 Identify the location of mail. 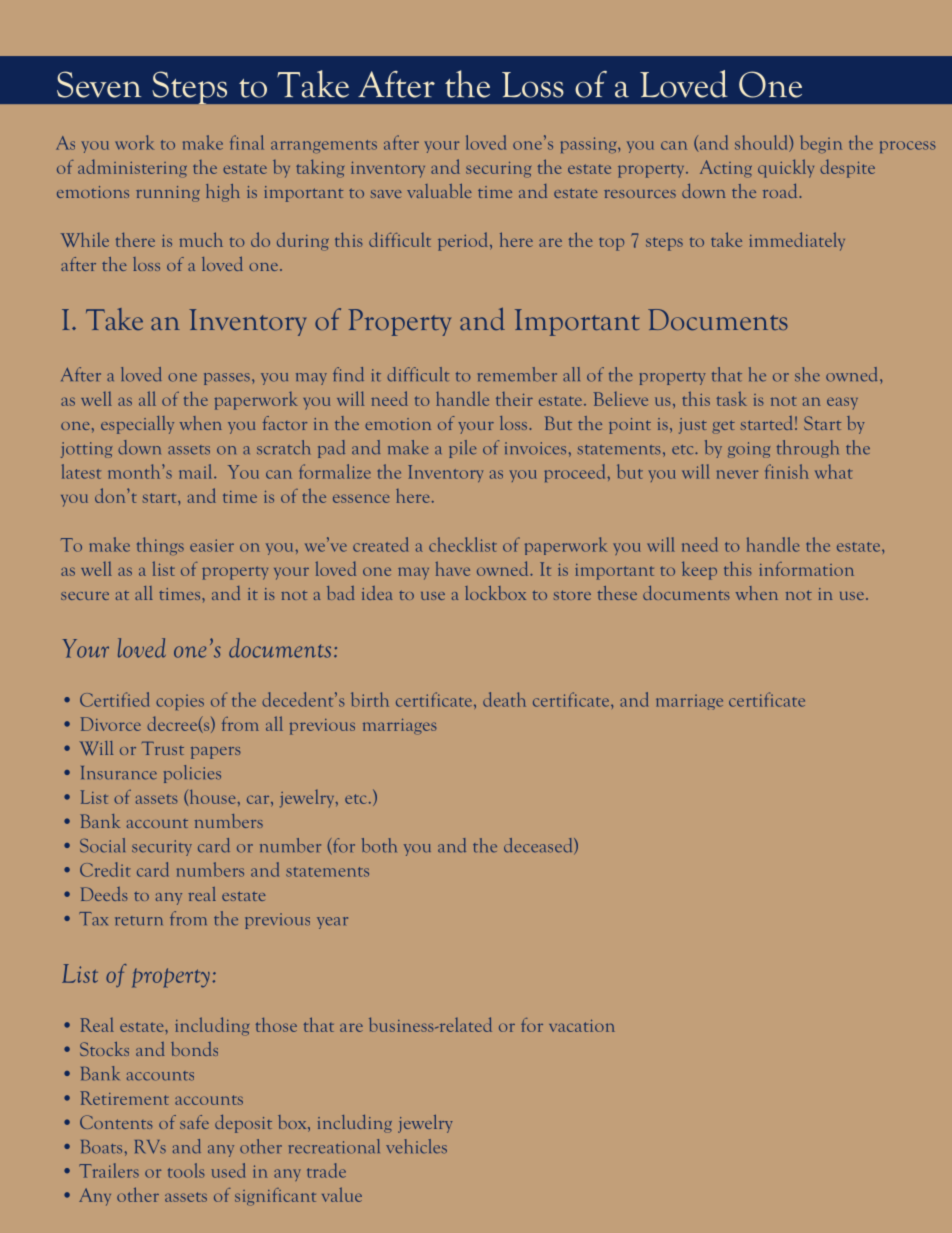
(197, 471).
